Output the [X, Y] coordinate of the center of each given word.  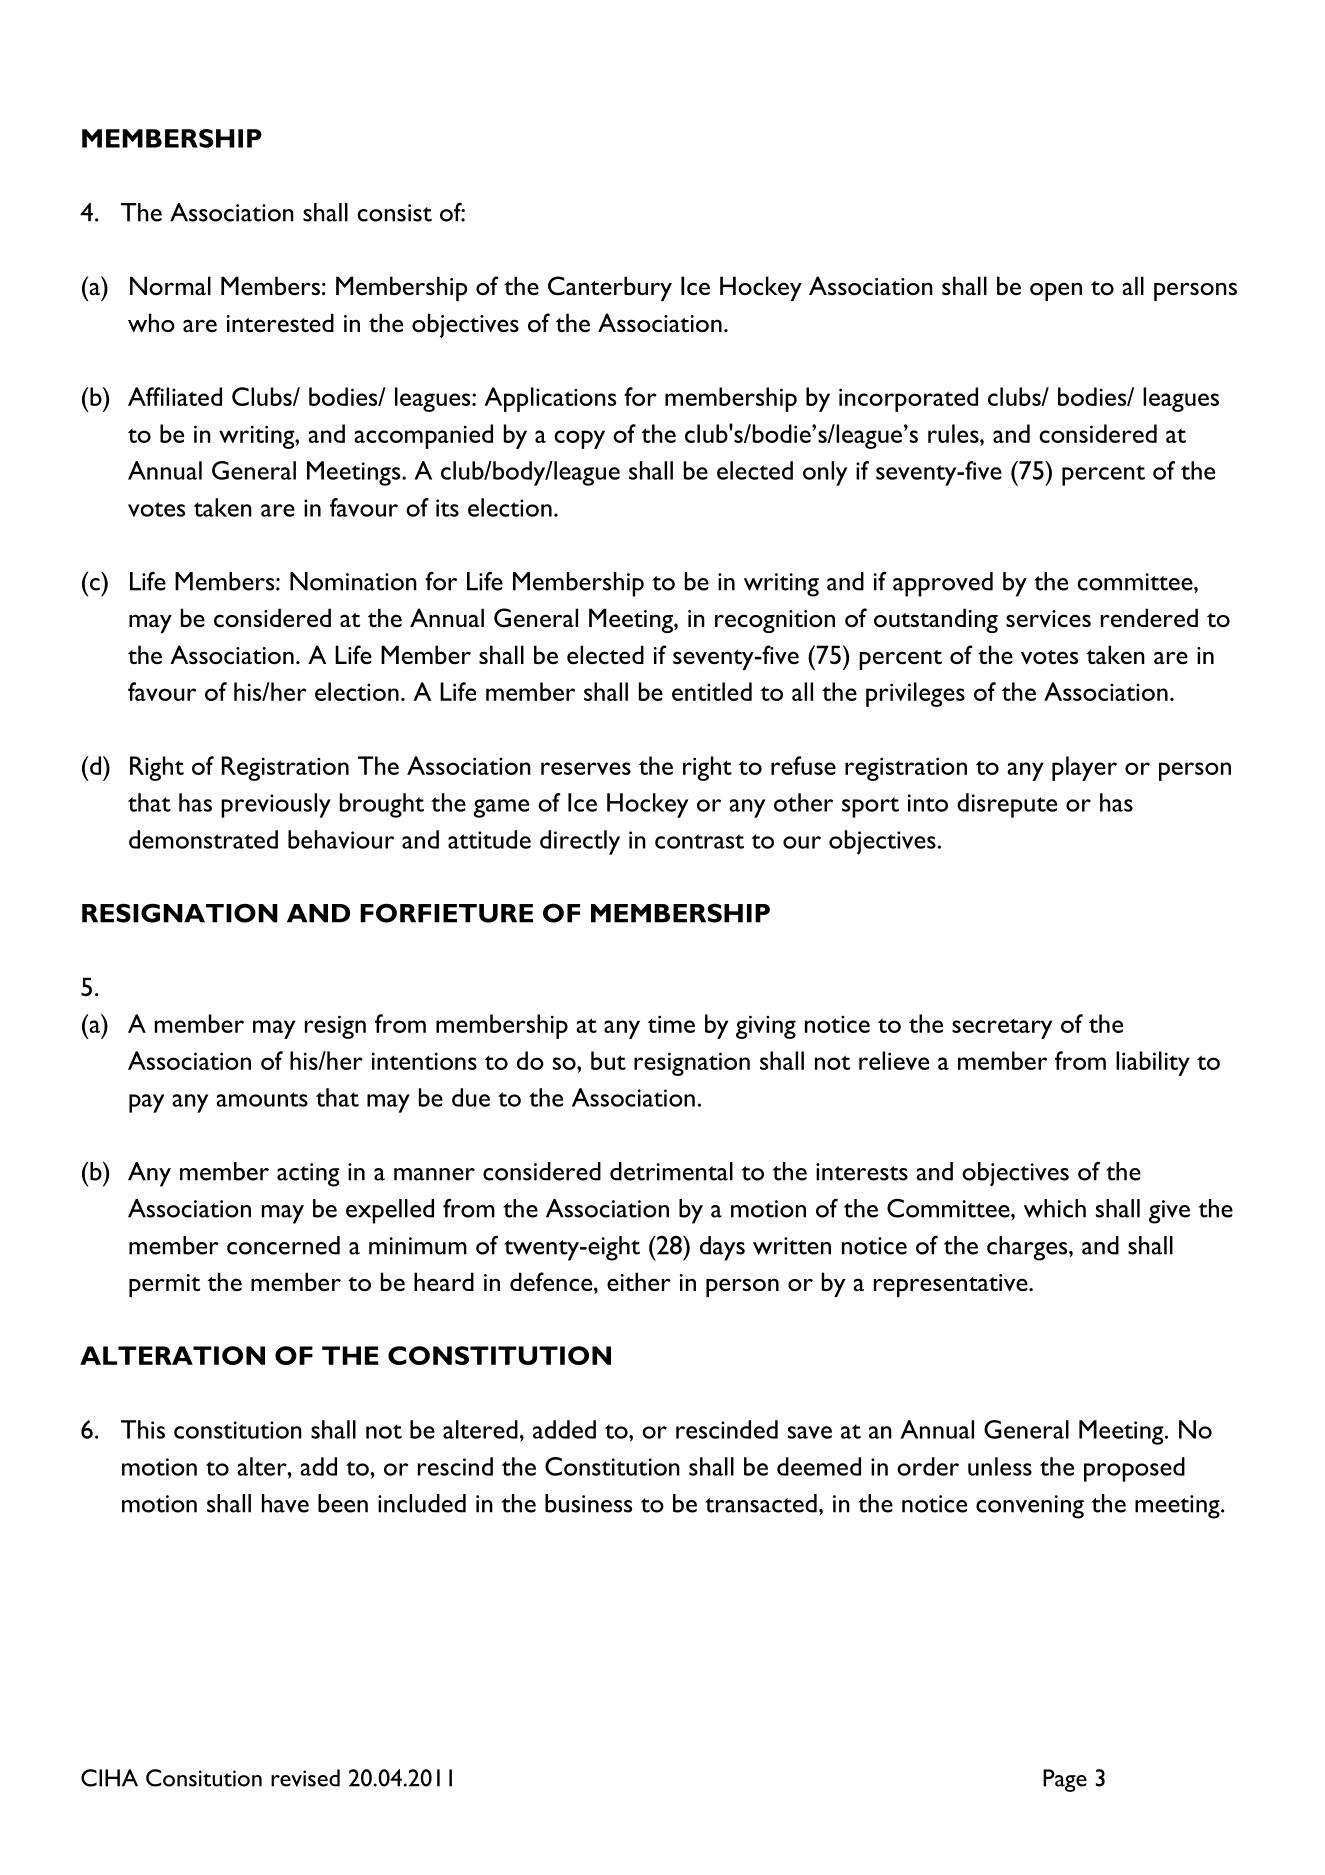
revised [305, 1778]
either [639, 1281]
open [1056, 291]
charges [1028, 1248]
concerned [283, 1245]
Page [1065, 1780]
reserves [586, 768]
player [1084, 768]
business [588, 1503]
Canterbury [610, 288]
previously [276, 805]
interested [280, 322]
